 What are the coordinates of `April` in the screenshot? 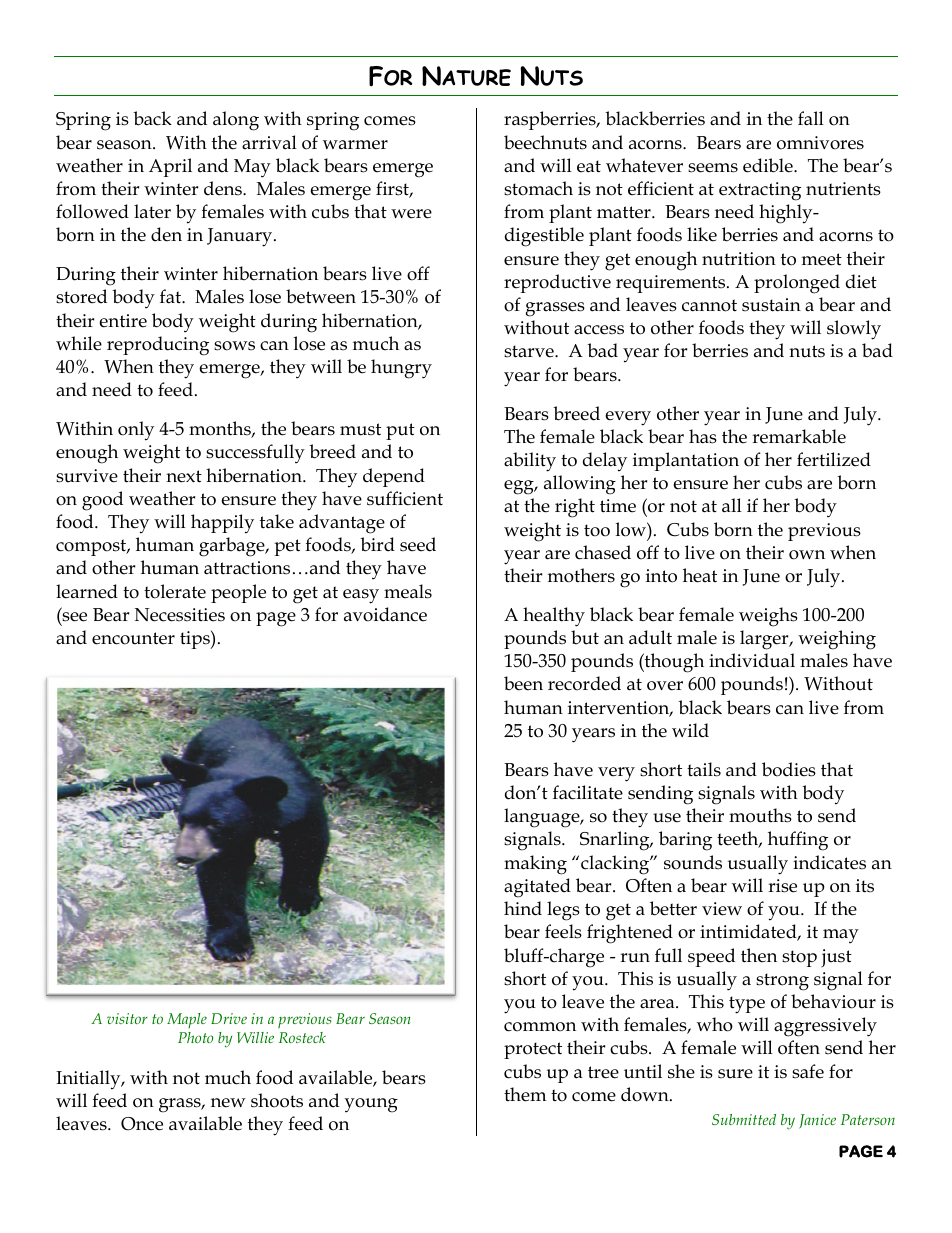 It's located at (170, 167).
